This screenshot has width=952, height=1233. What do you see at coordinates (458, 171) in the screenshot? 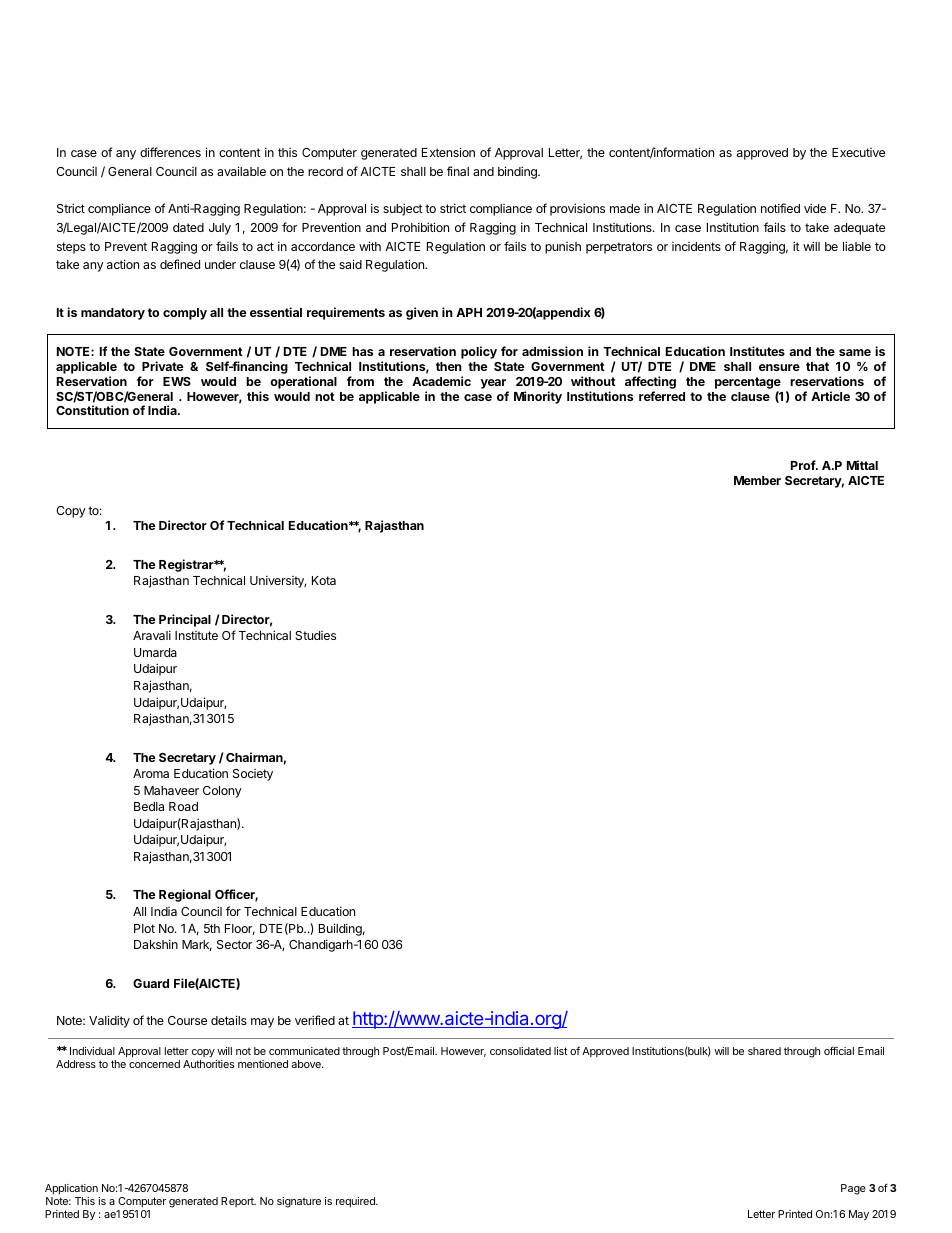
I see `final` at bounding box center [458, 171].
